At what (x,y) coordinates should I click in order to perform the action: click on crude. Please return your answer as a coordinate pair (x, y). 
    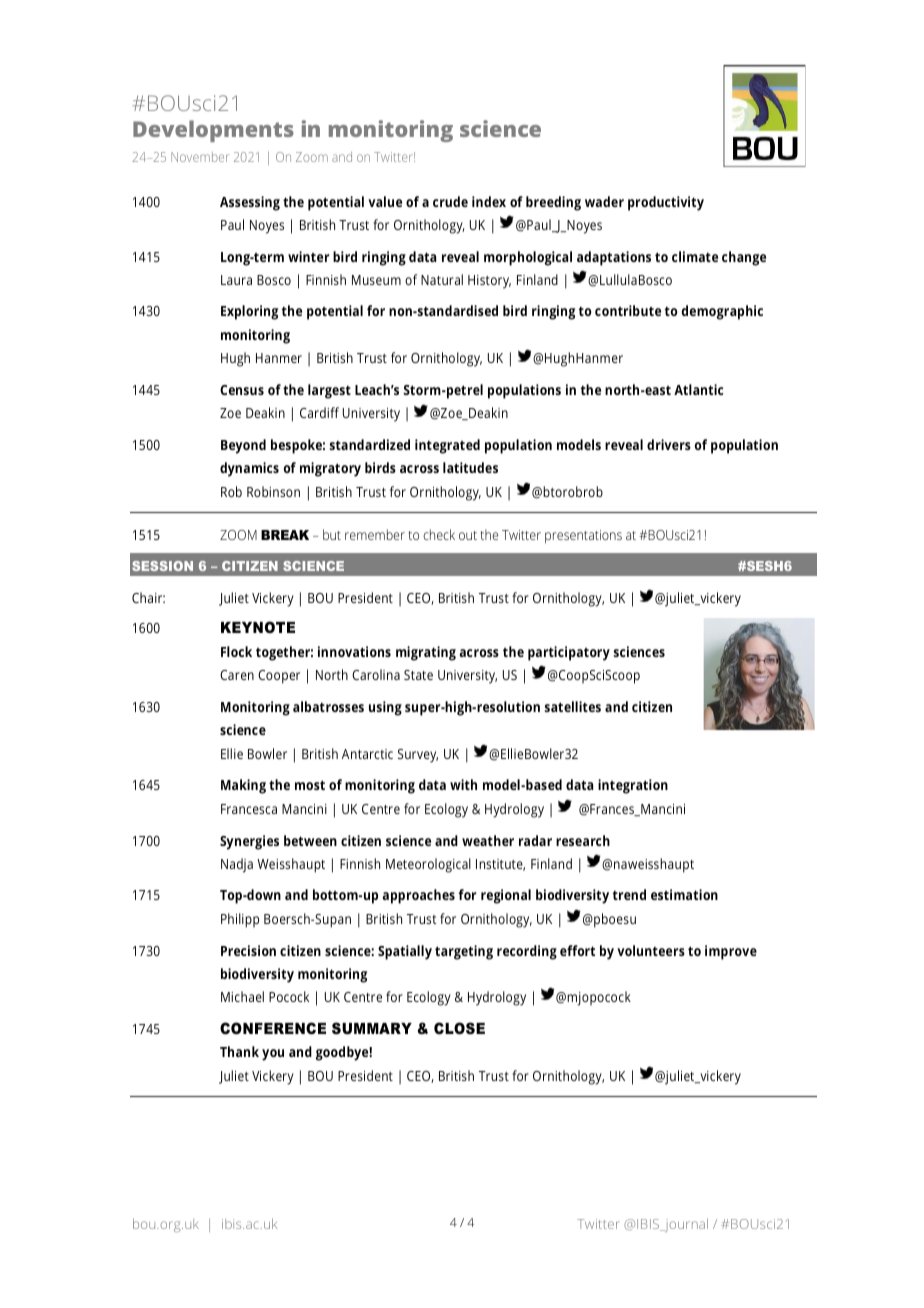
    Looking at the image, I should click on (450, 201).
